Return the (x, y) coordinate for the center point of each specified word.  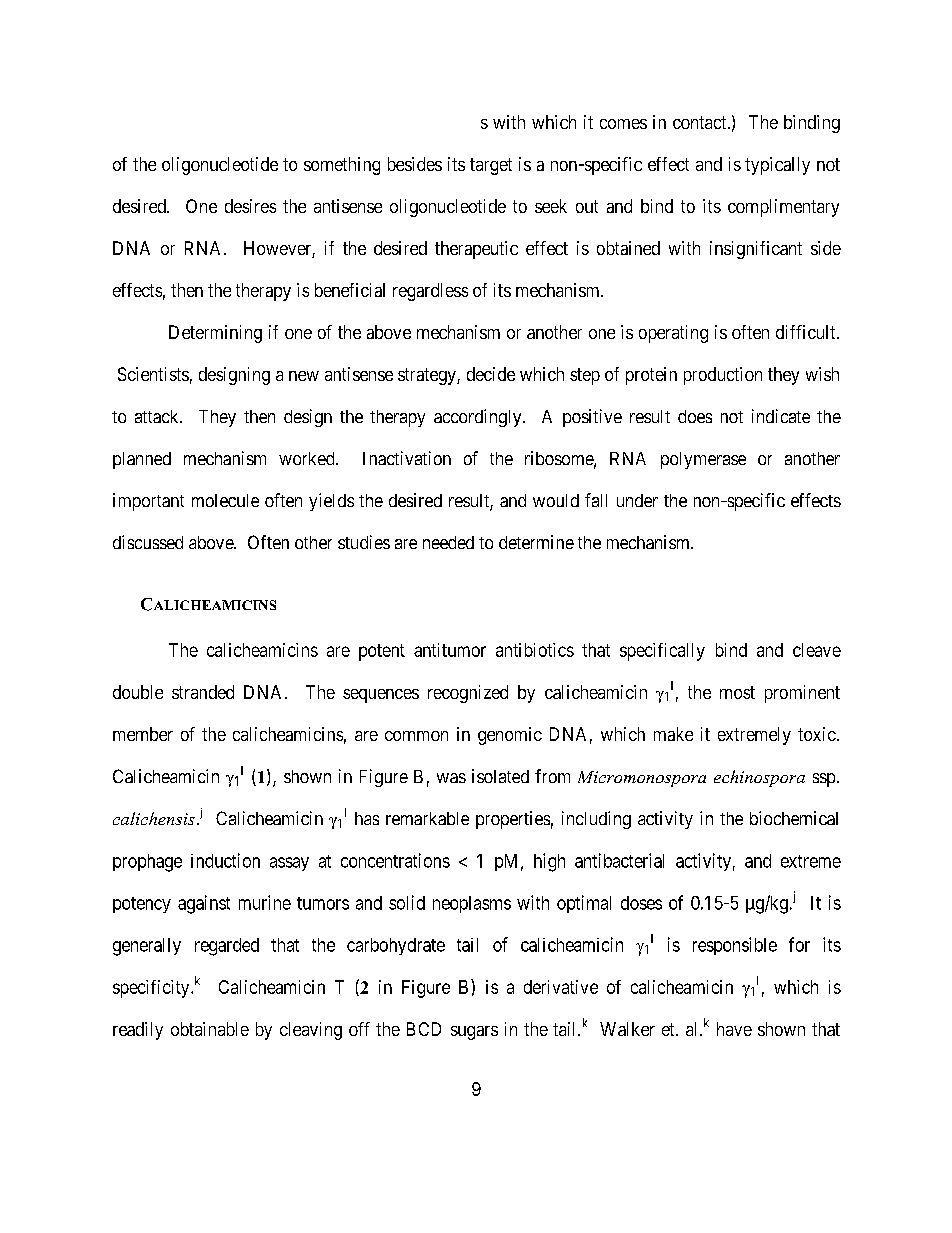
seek (551, 206)
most (737, 692)
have (734, 1029)
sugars (474, 1033)
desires (250, 206)
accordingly (479, 418)
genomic (510, 736)
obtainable (210, 1029)
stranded (203, 692)
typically (777, 166)
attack (158, 416)
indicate (781, 416)
